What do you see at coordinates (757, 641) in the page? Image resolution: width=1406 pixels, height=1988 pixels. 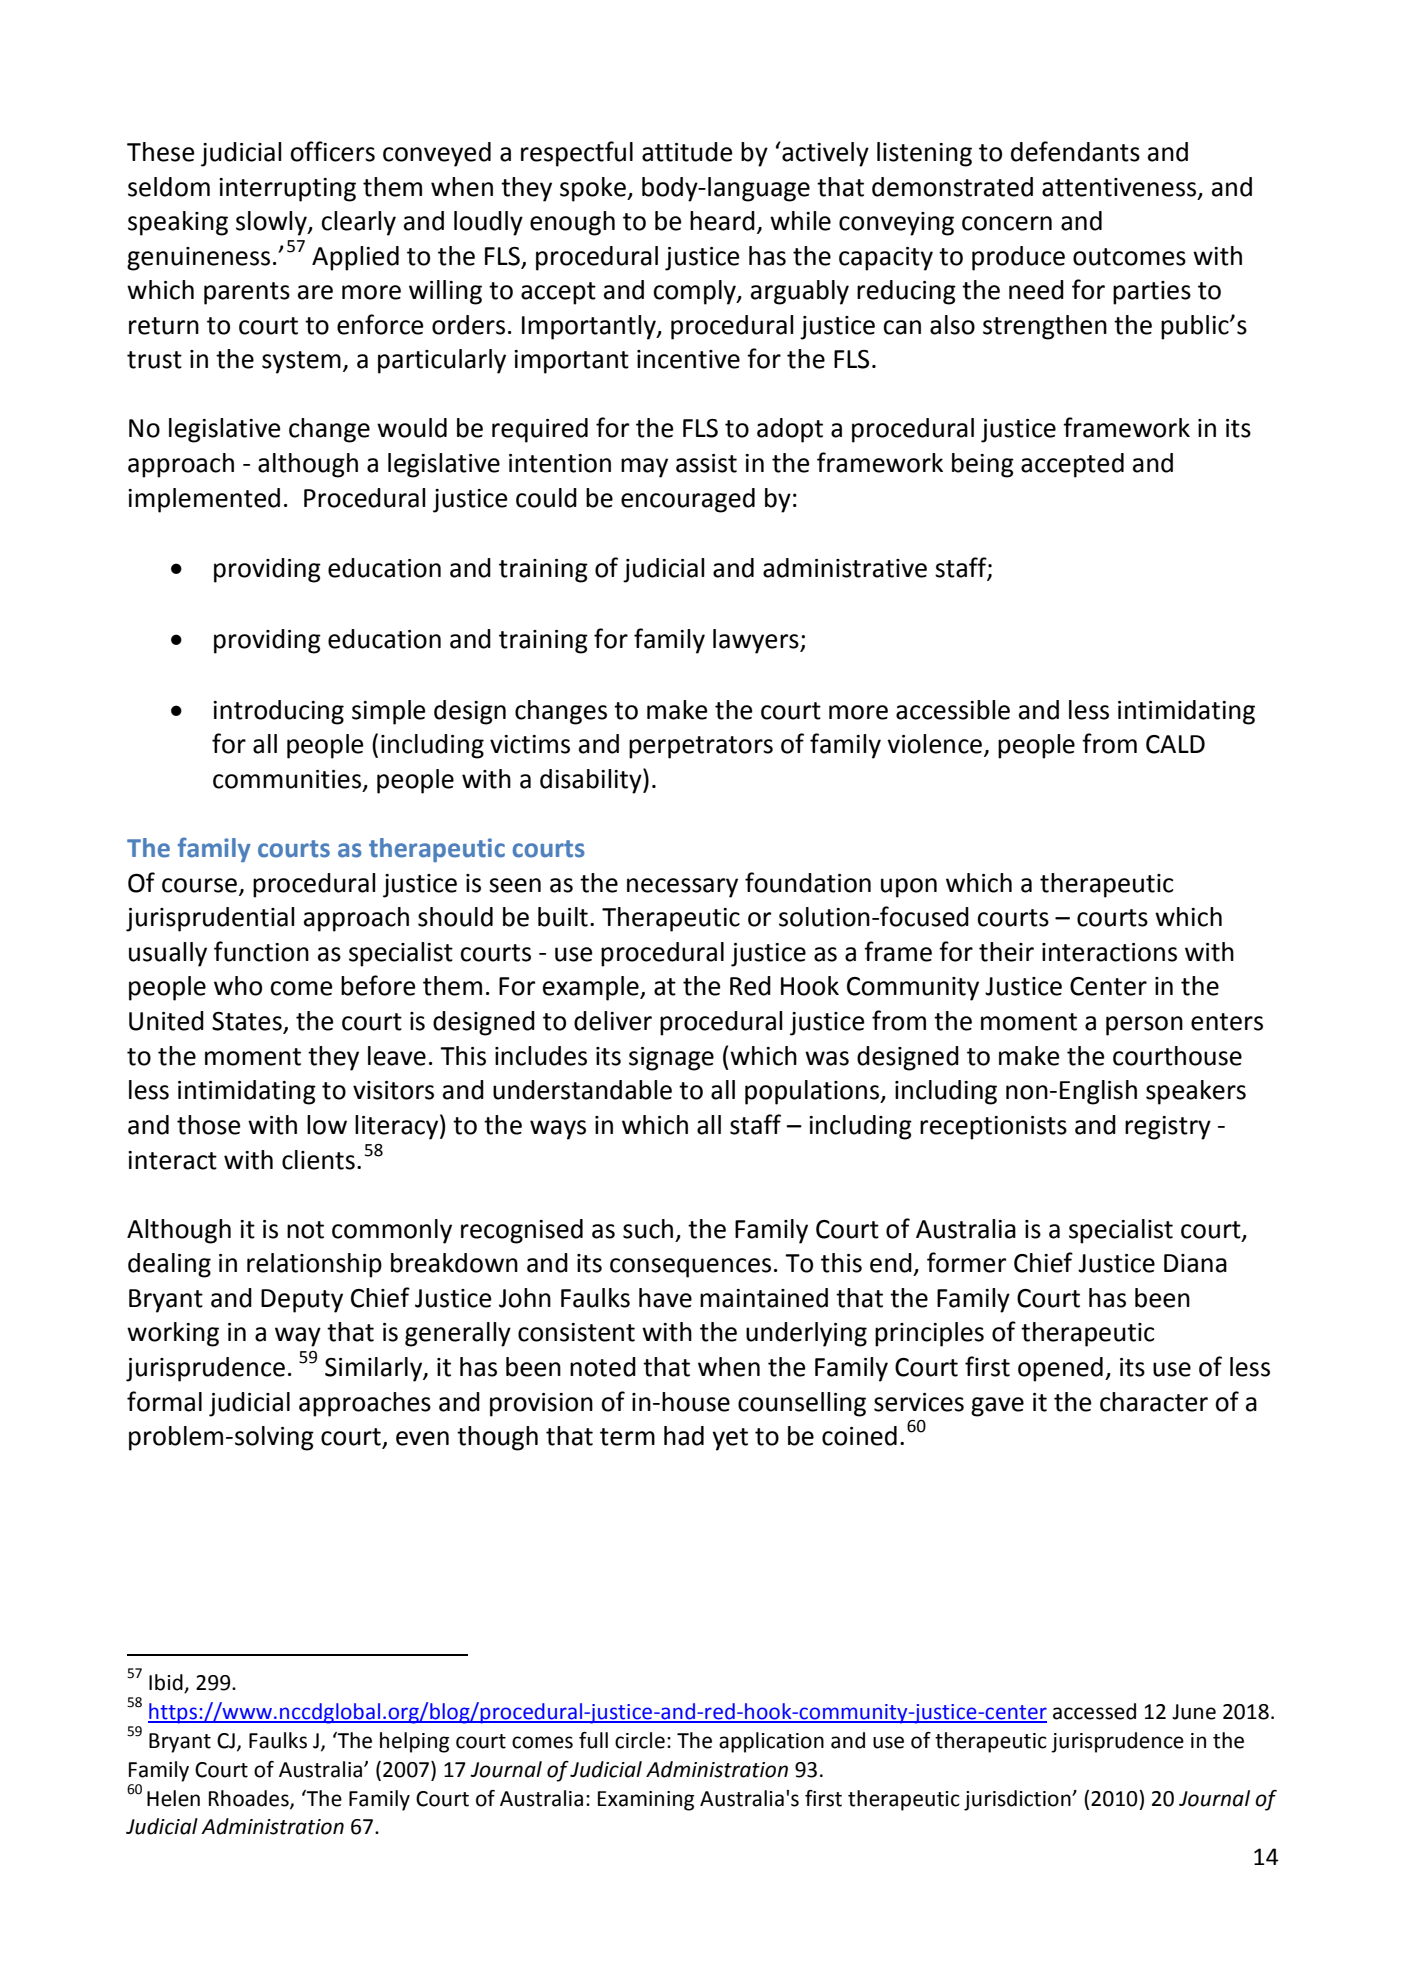 I see `lawyers` at bounding box center [757, 641].
